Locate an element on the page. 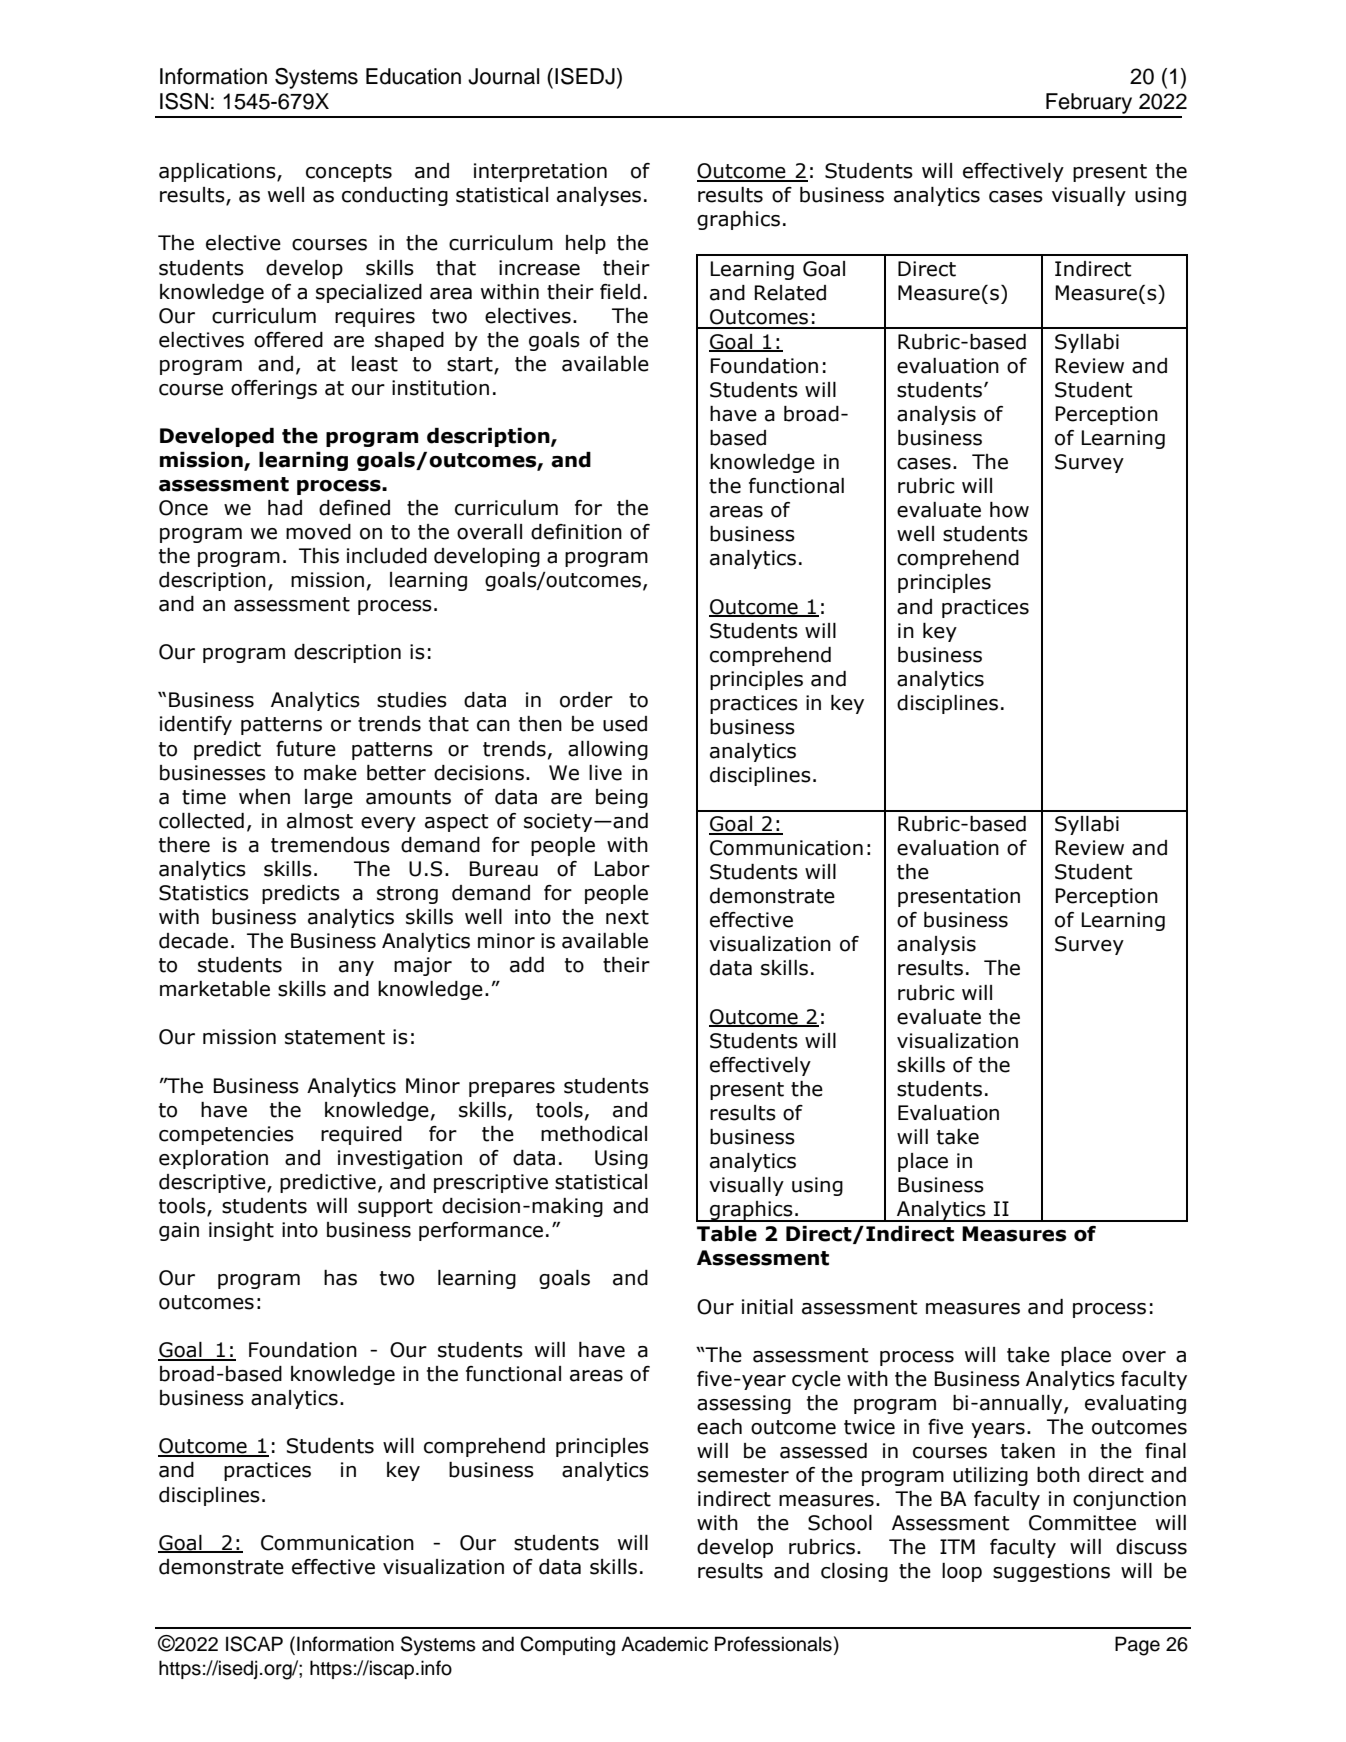 This image has width=1346, height=1742. Academic is located at coordinates (664, 1644).
